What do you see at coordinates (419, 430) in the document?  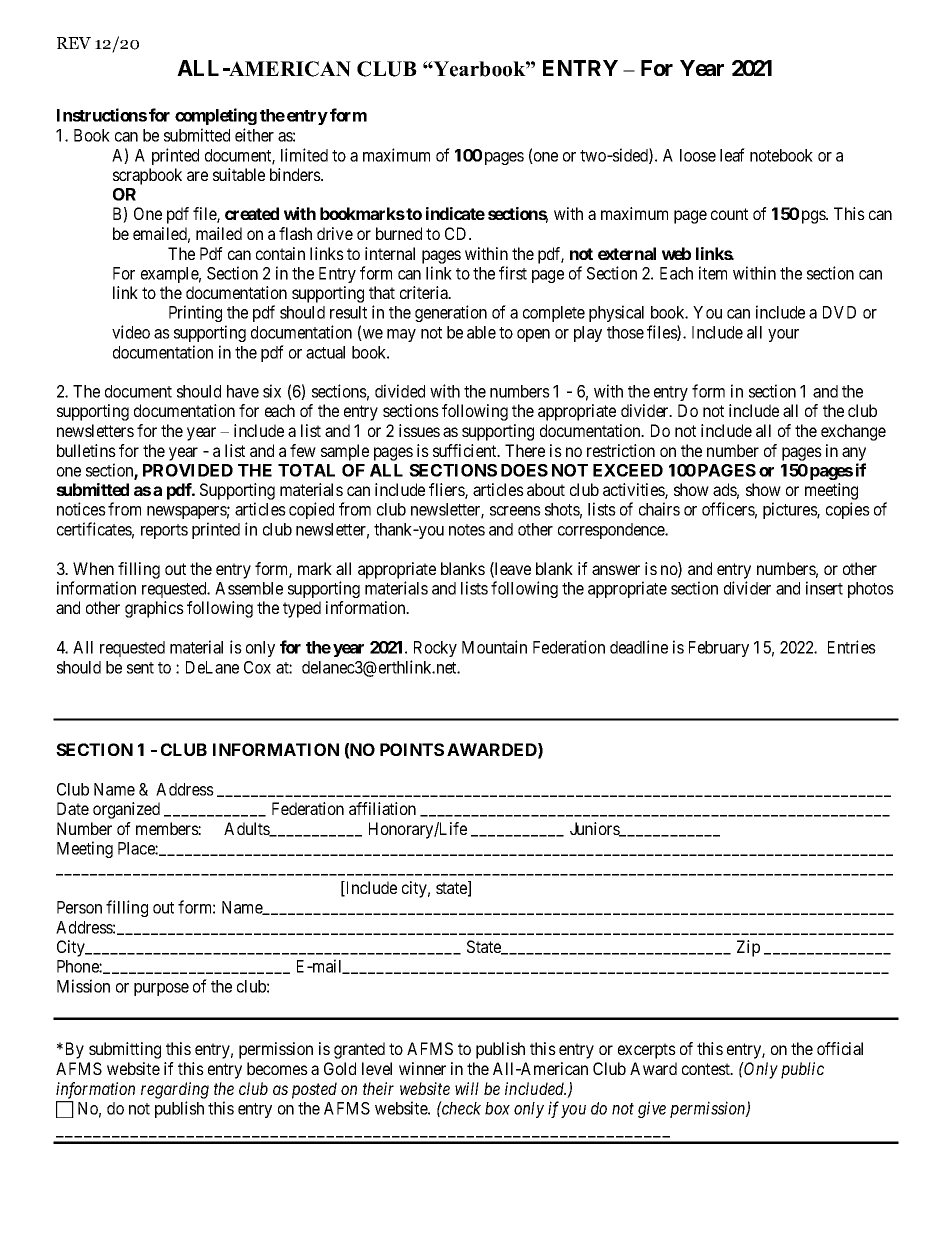 I see `issues` at bounding box center [419, 430].
